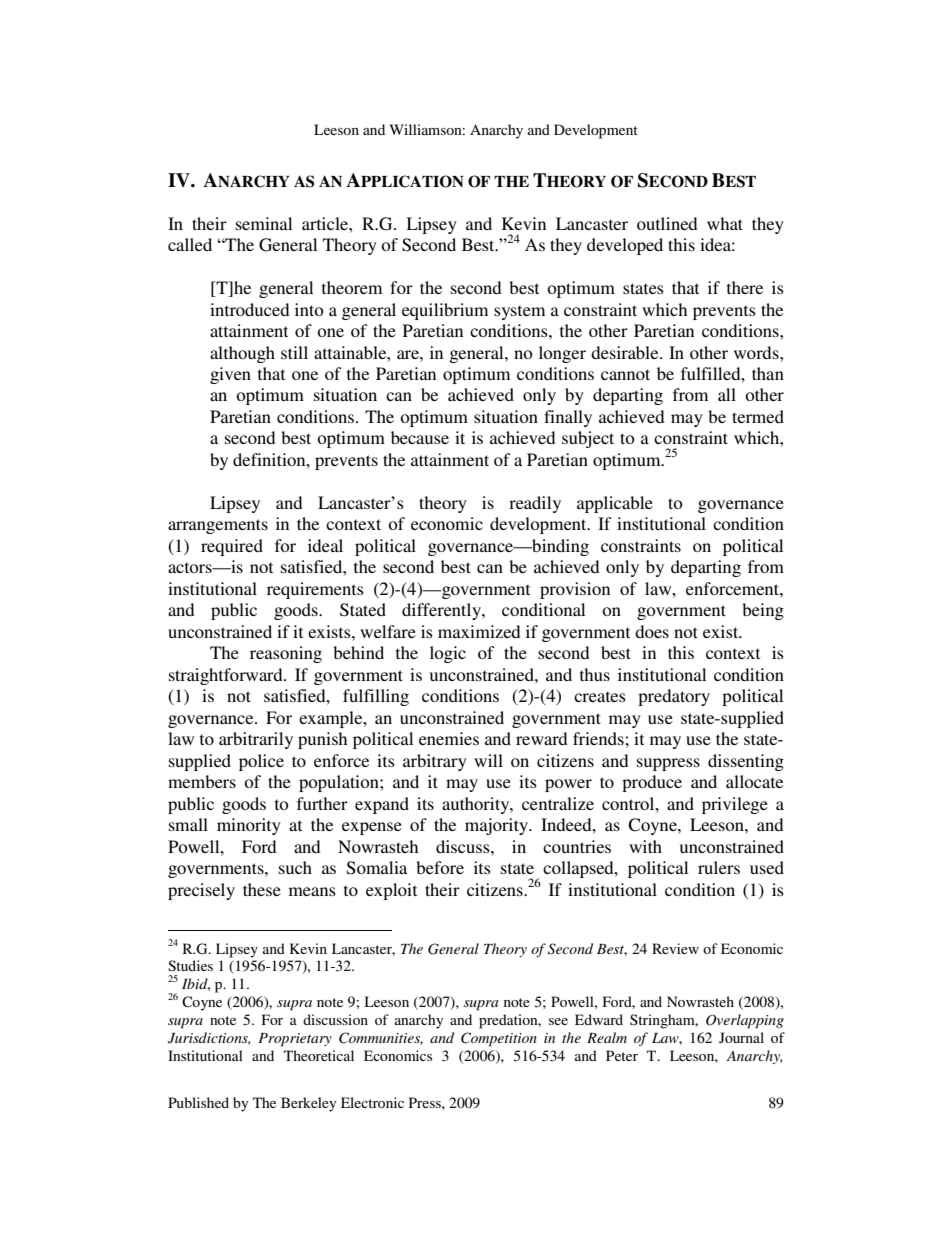  Describe the element at coordinates (445, 311) in the document. I see `equilibrium` at that location.
